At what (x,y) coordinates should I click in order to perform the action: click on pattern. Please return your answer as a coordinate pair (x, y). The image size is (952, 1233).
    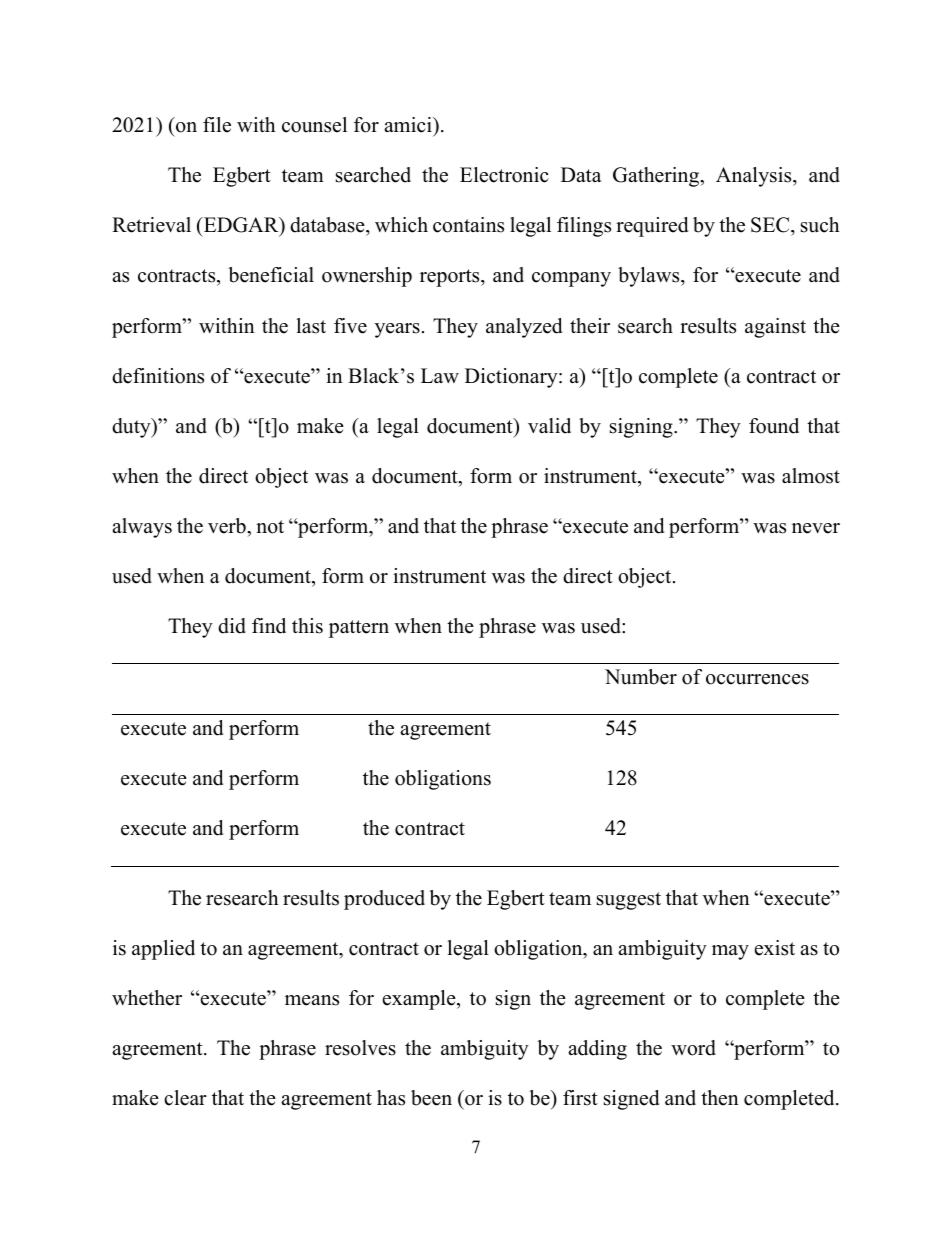
    Looking at the image, I should click on (359, 629).
